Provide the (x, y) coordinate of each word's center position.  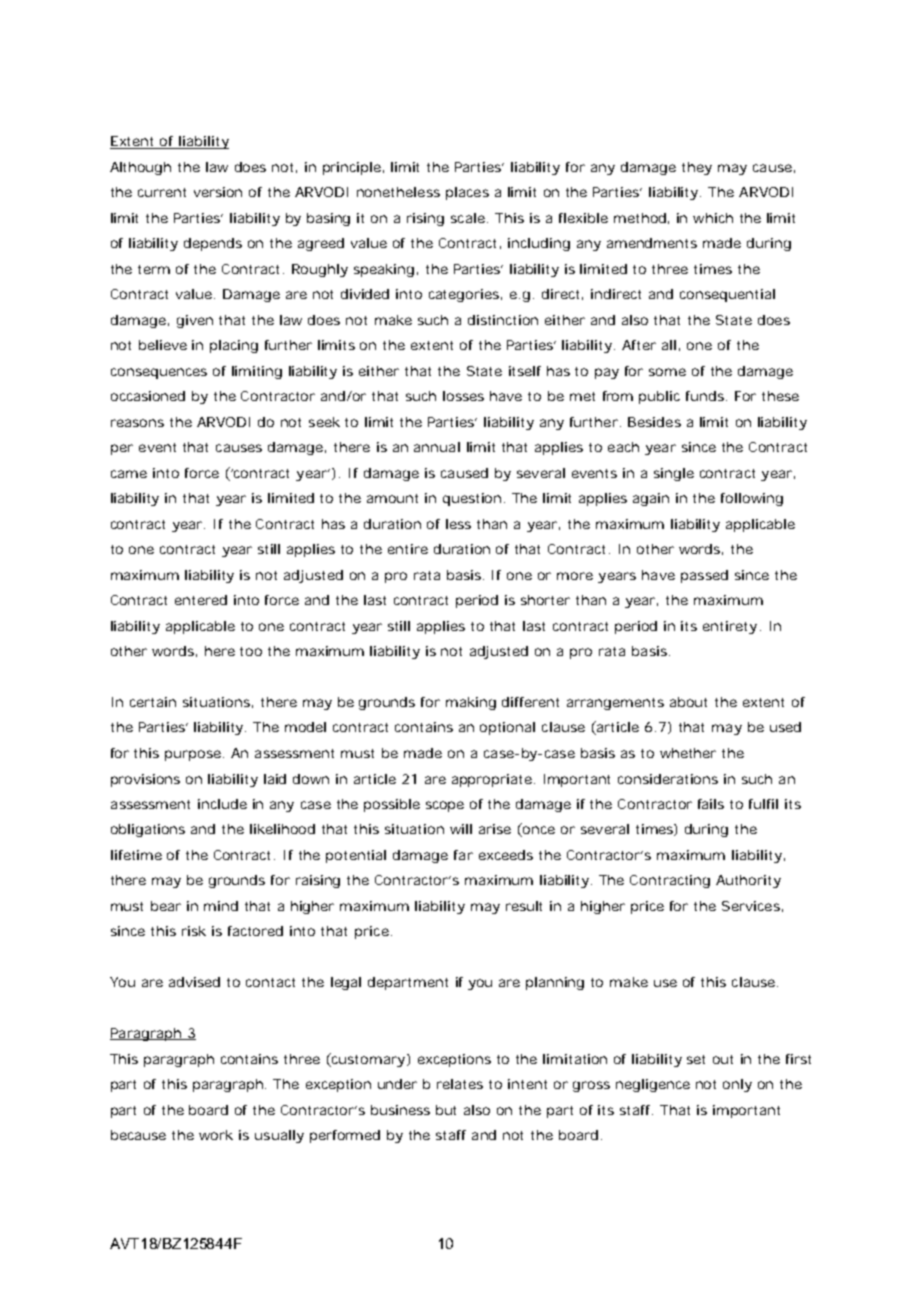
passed (704, 576)
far (463, 855)
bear (166, 906)
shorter (545, 600)
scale (469, 218)
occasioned (148, 396)
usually (279, 1136)
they (697, 168)
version (218, 192)
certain (153, 702)
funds (706, 396)
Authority (748, 881)
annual (437, 447)
